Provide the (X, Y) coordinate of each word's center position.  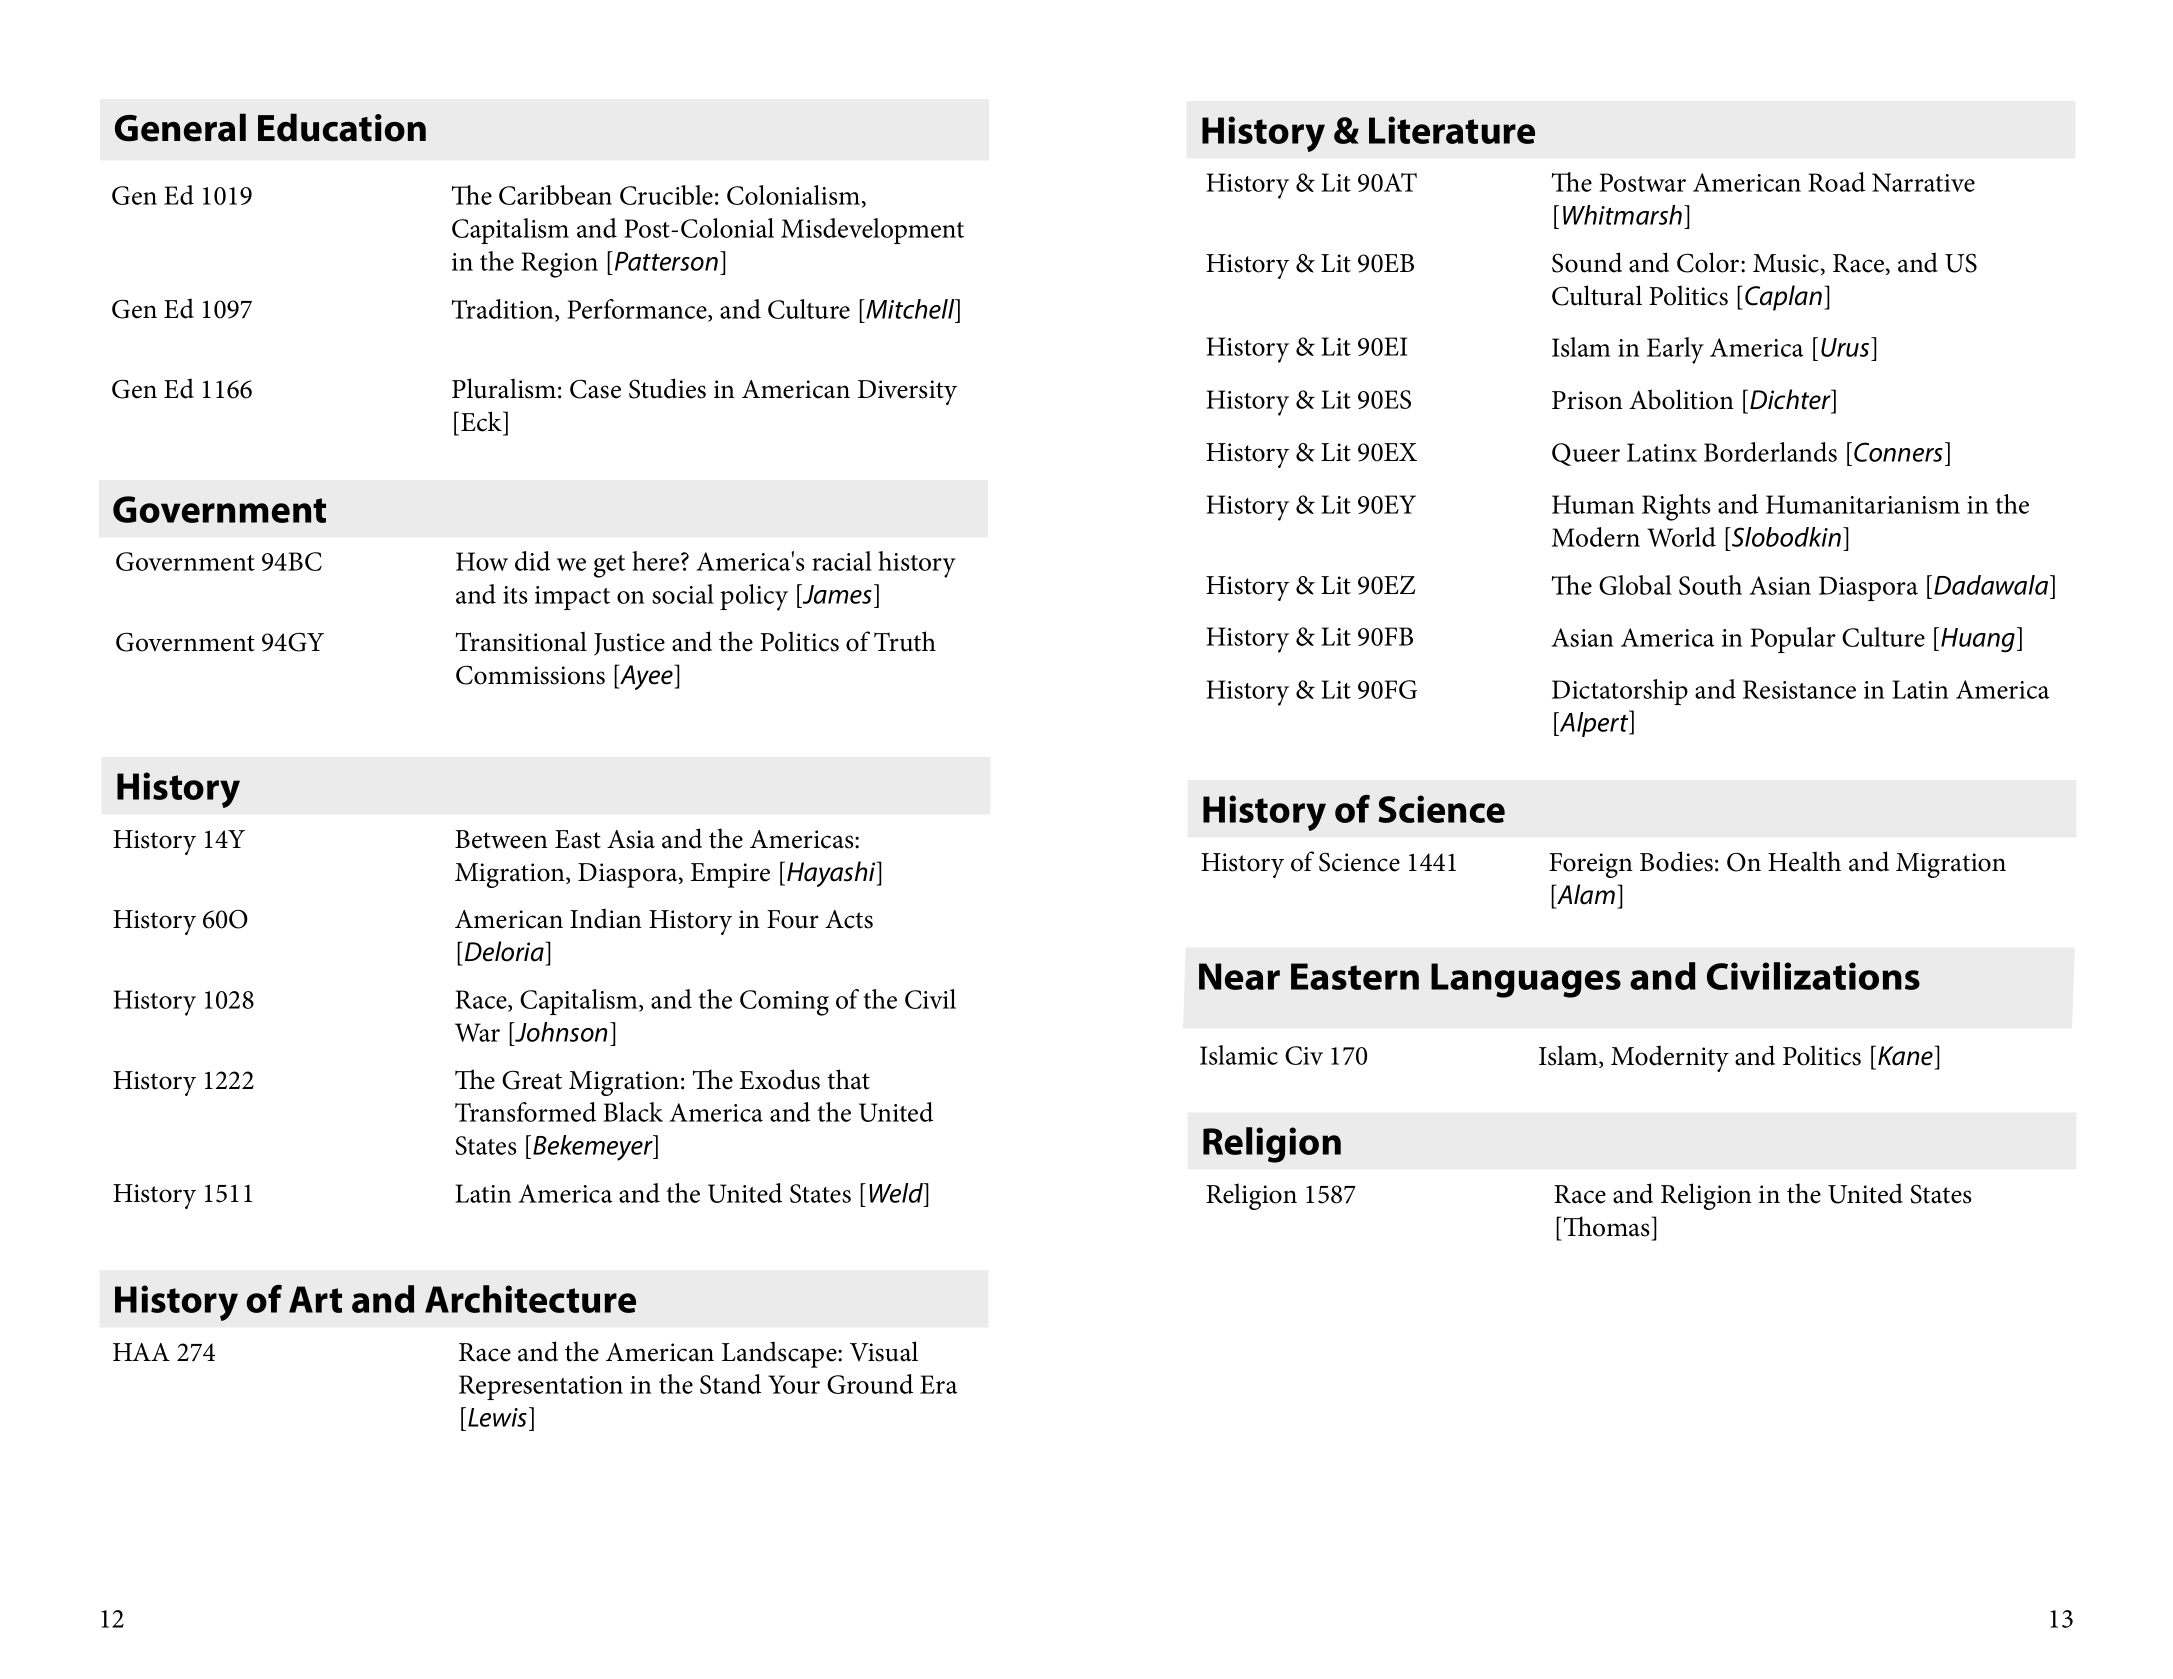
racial (842, 561)
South (1710, 585)
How (482, 561)
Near (1239, 976)
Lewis (497, 1417)
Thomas (1606, 1226)
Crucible (666, 195)
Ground (870, 1384)
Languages (1526, 980)
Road (1836, 182)
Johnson (560, 1032)
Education (342, 127)
